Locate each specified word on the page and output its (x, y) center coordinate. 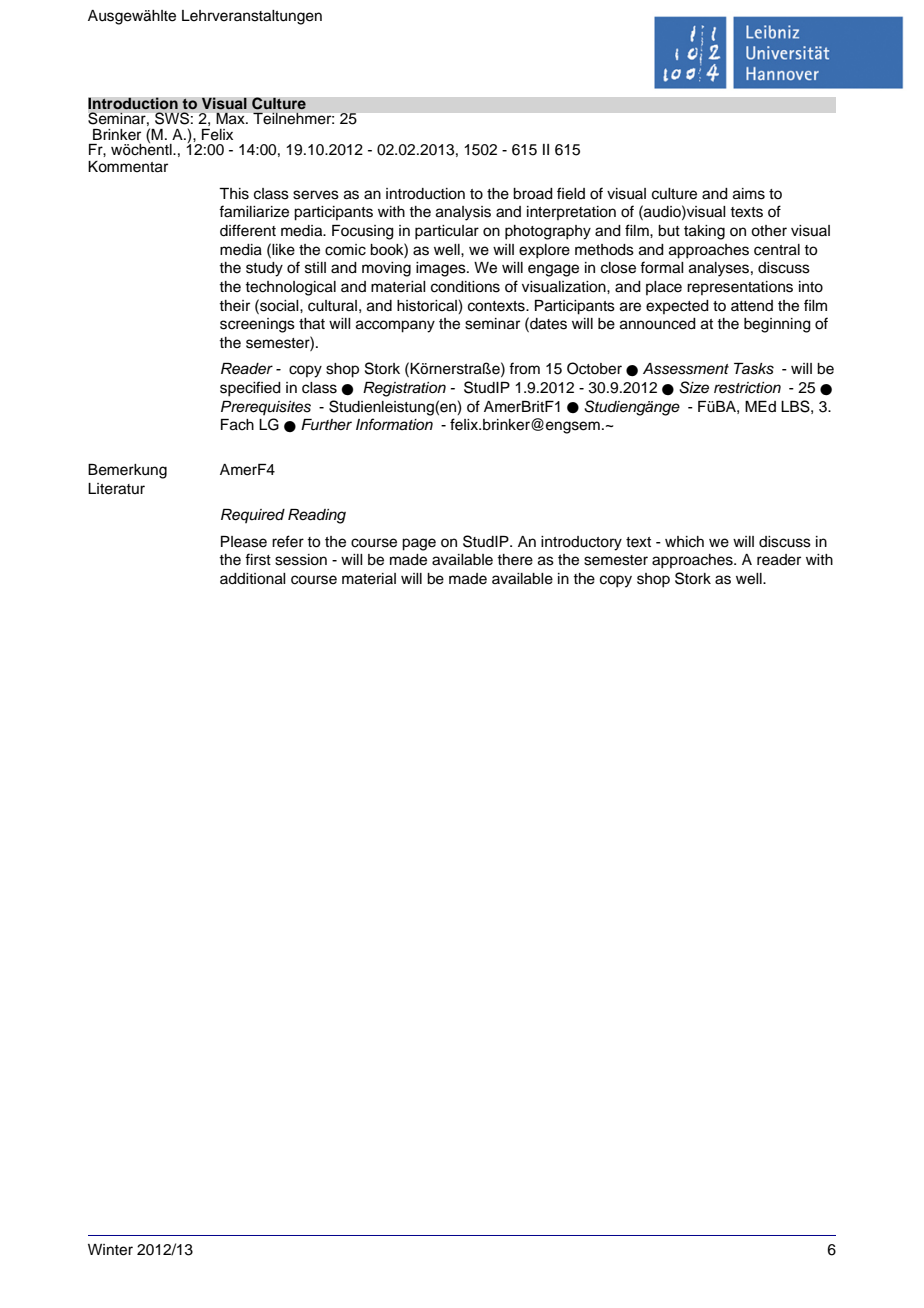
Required (253, 516)
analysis (463, 213)
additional (253, 579)
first (258, 559)
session (301, 560)
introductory (581, 543)
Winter (110, 1250)
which (684, 542)
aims (749, 194)
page (419, 544)
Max (232, 118)
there (515, 560)
